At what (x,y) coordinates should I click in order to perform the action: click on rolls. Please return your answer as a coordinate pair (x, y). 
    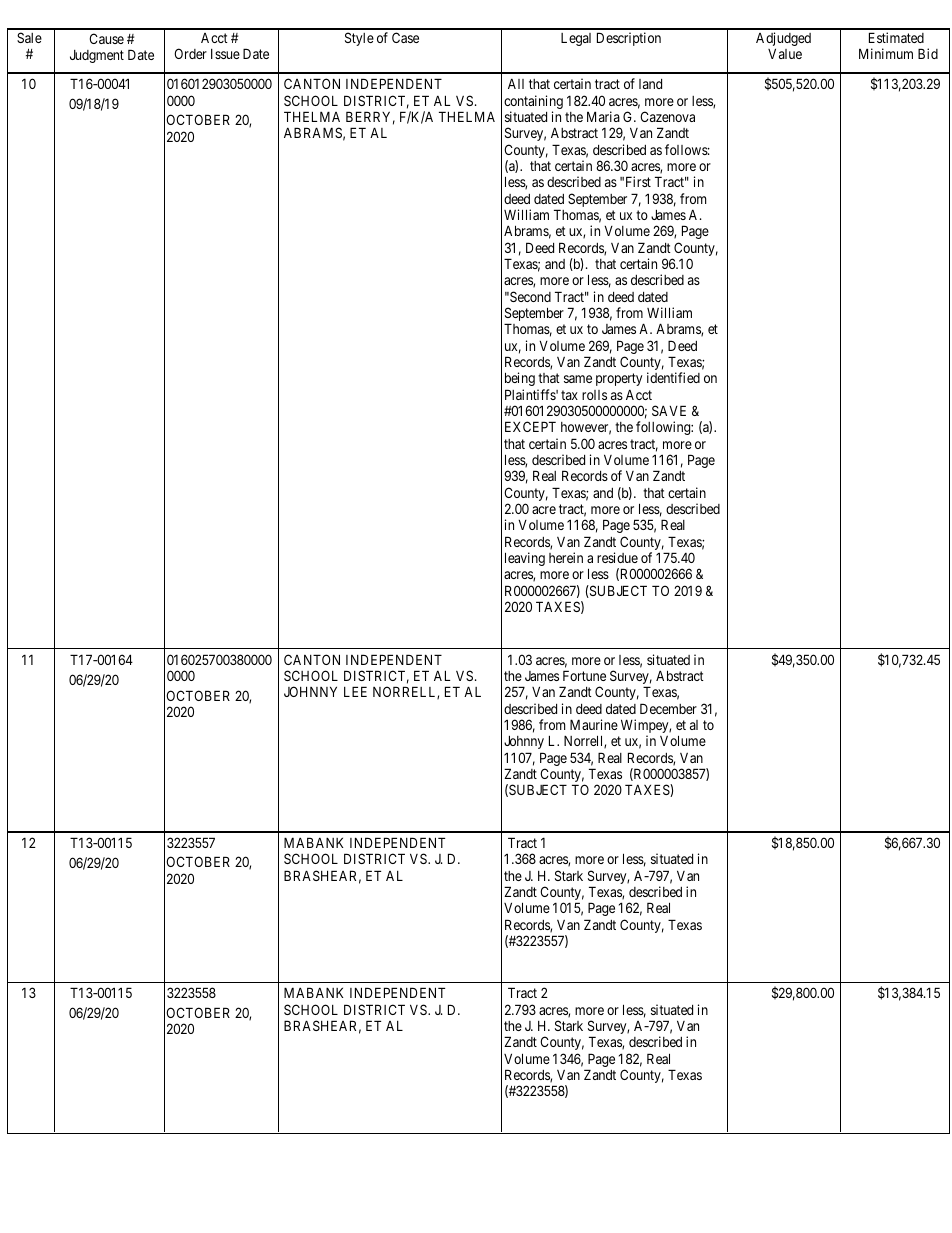
    Looking at the image, I should click on (594, 395).
